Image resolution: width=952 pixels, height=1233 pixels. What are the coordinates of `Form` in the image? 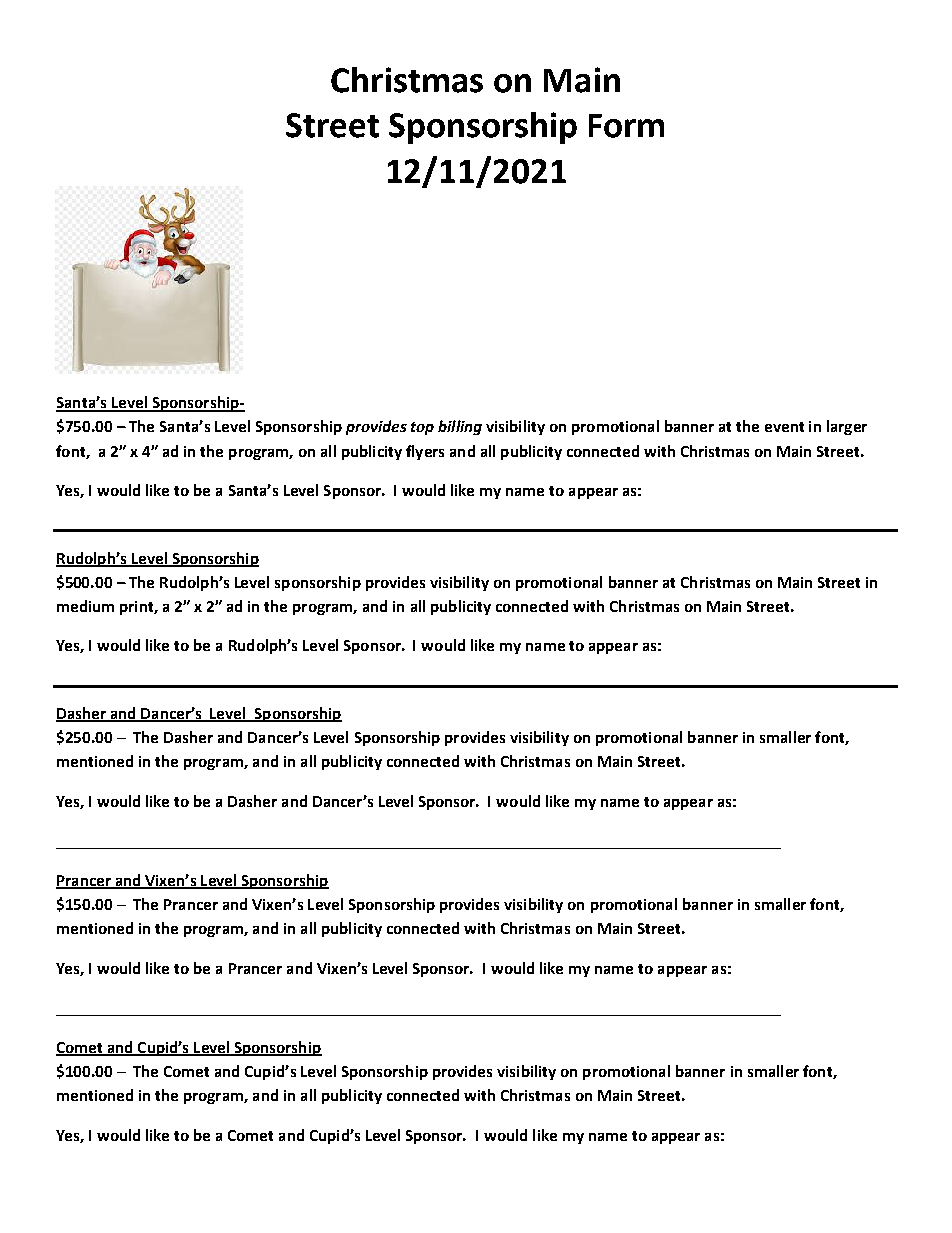 It's located at (626, 126).
